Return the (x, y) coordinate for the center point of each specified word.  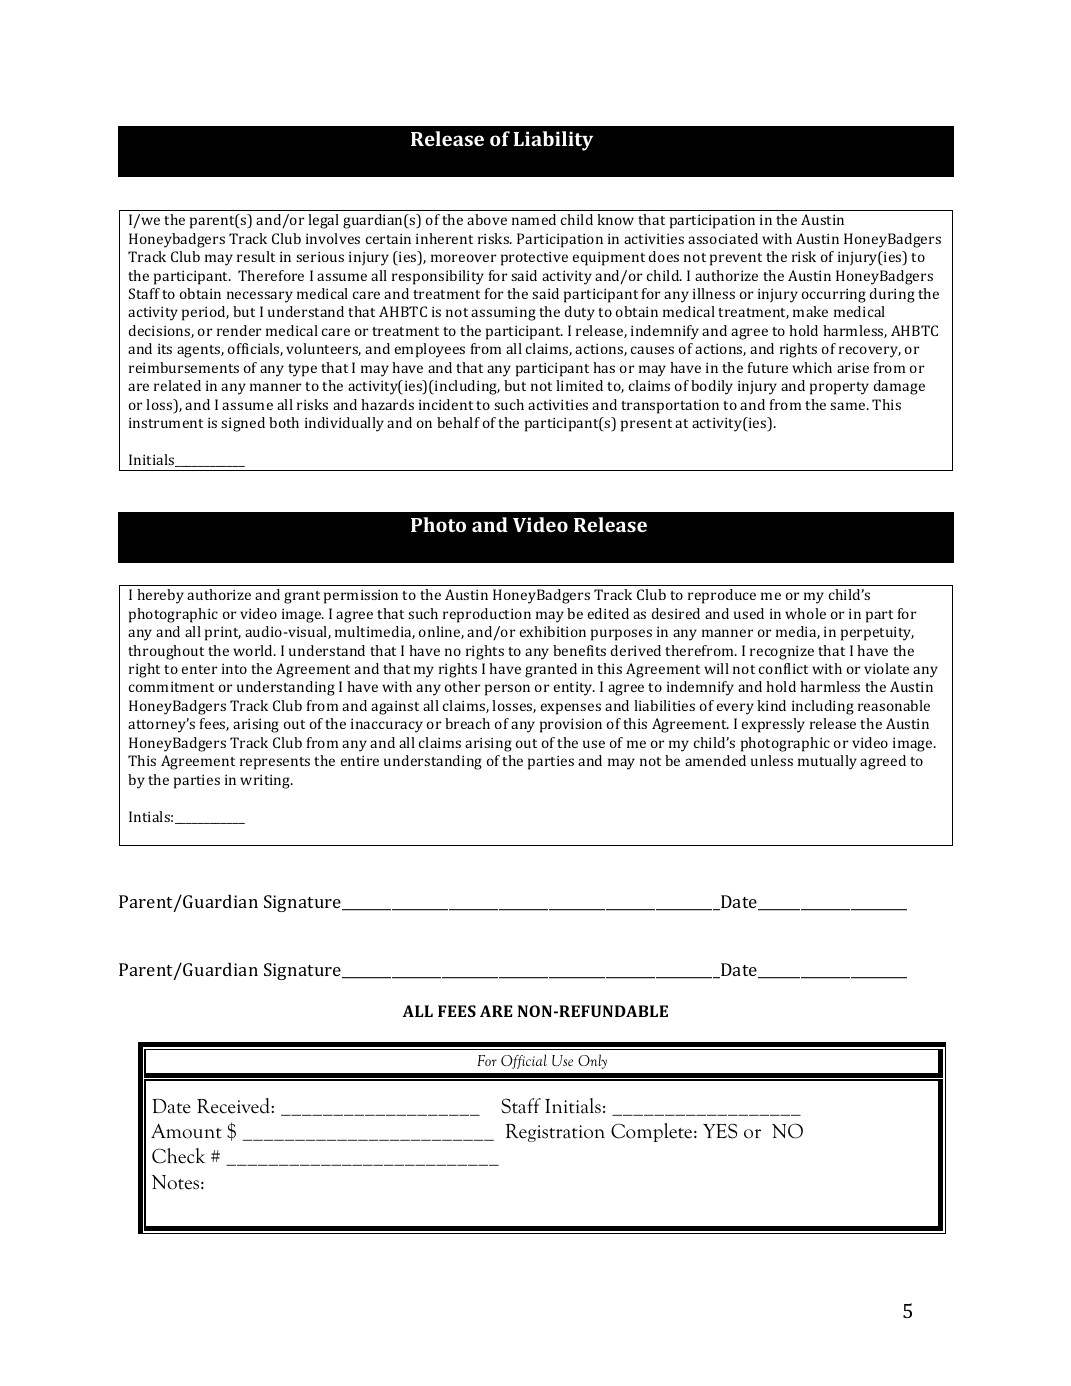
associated (723, 238)
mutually (827, 762)
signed (243, 424)
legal (323, 221)
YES (720, 1131)
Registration (555, 1133)
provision (571, 725)
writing (266, 781)
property (839, 388)
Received (234, 1106)
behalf (458, 422)
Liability (553, 141)
